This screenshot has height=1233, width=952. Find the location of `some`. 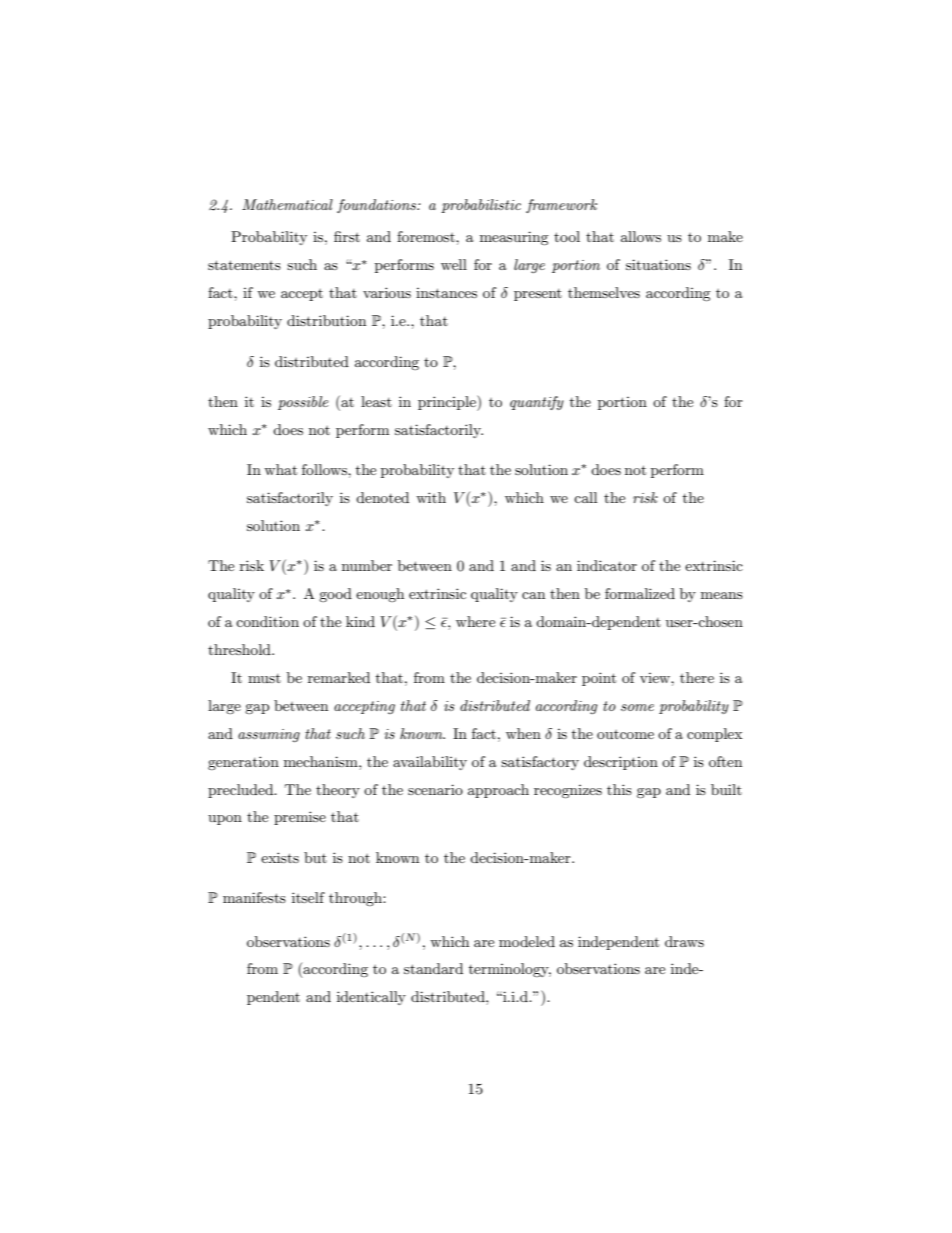

some is located at coordinates (637, 707).
